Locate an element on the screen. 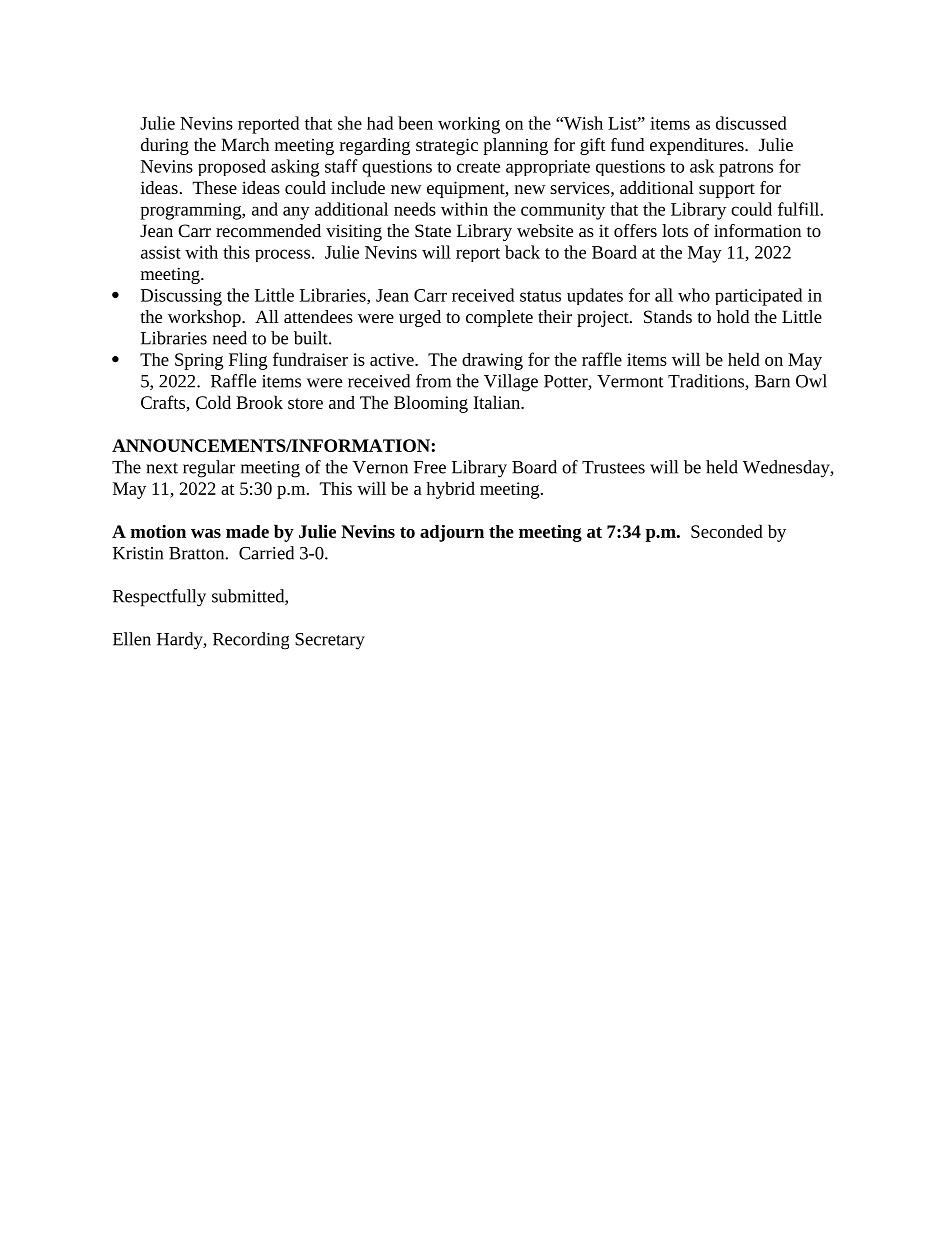 The width and height of the screenshot is (952, 1233). Discussing is located at coordinates (181, 297).
